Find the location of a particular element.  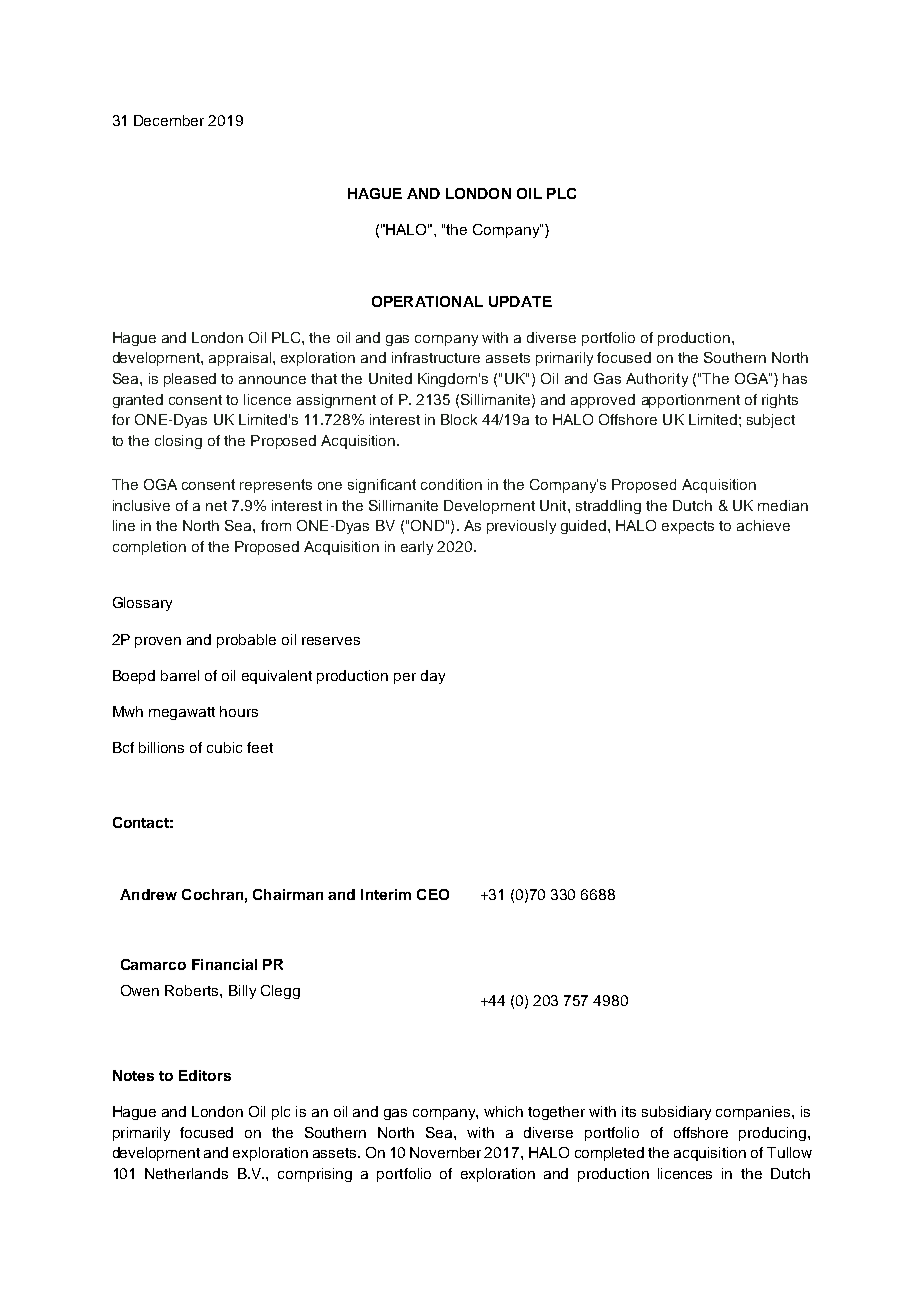

day is located at coordinates (433, 677).
